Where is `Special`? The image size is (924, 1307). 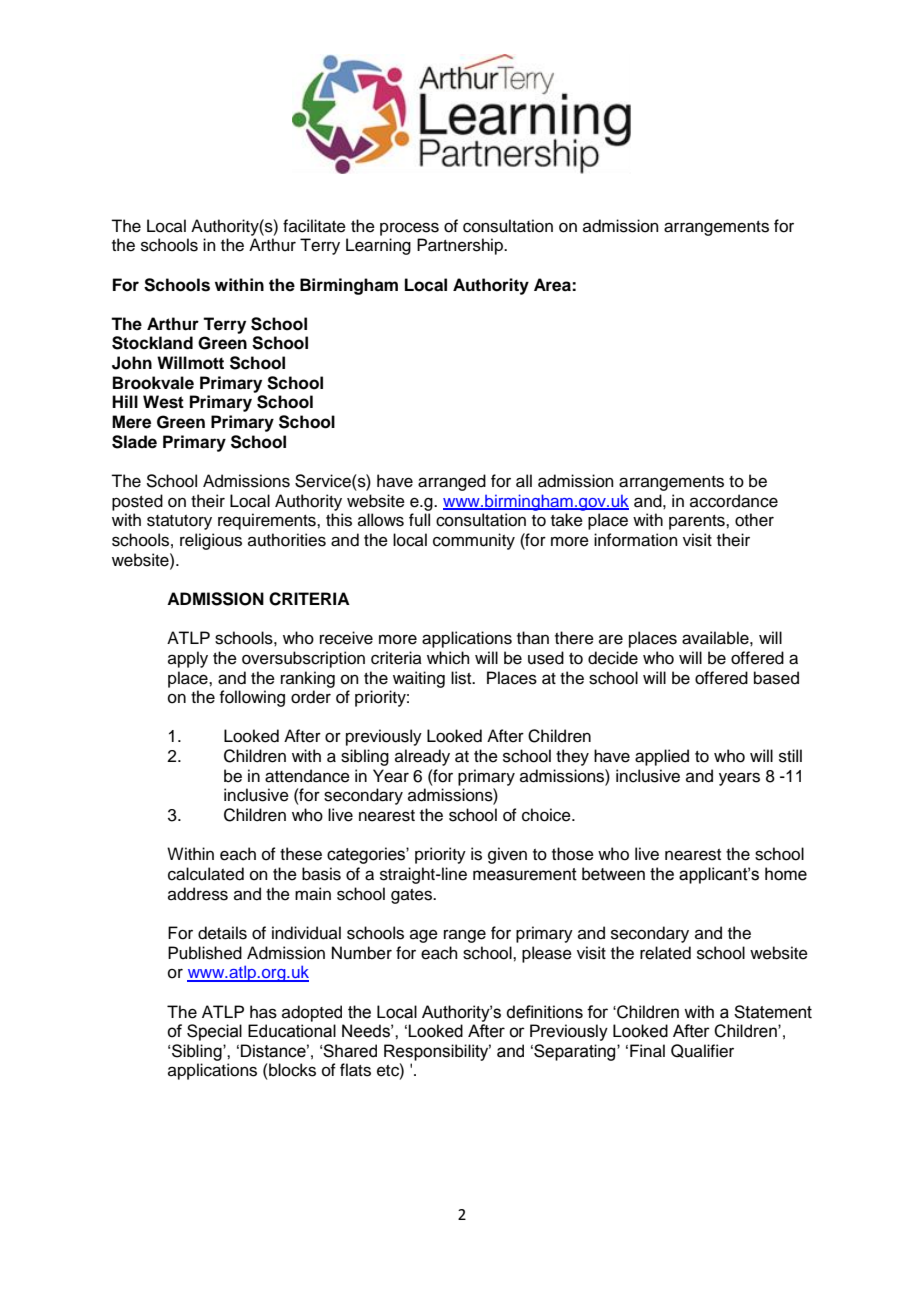
Special is located at coordinates (214, 1032).
